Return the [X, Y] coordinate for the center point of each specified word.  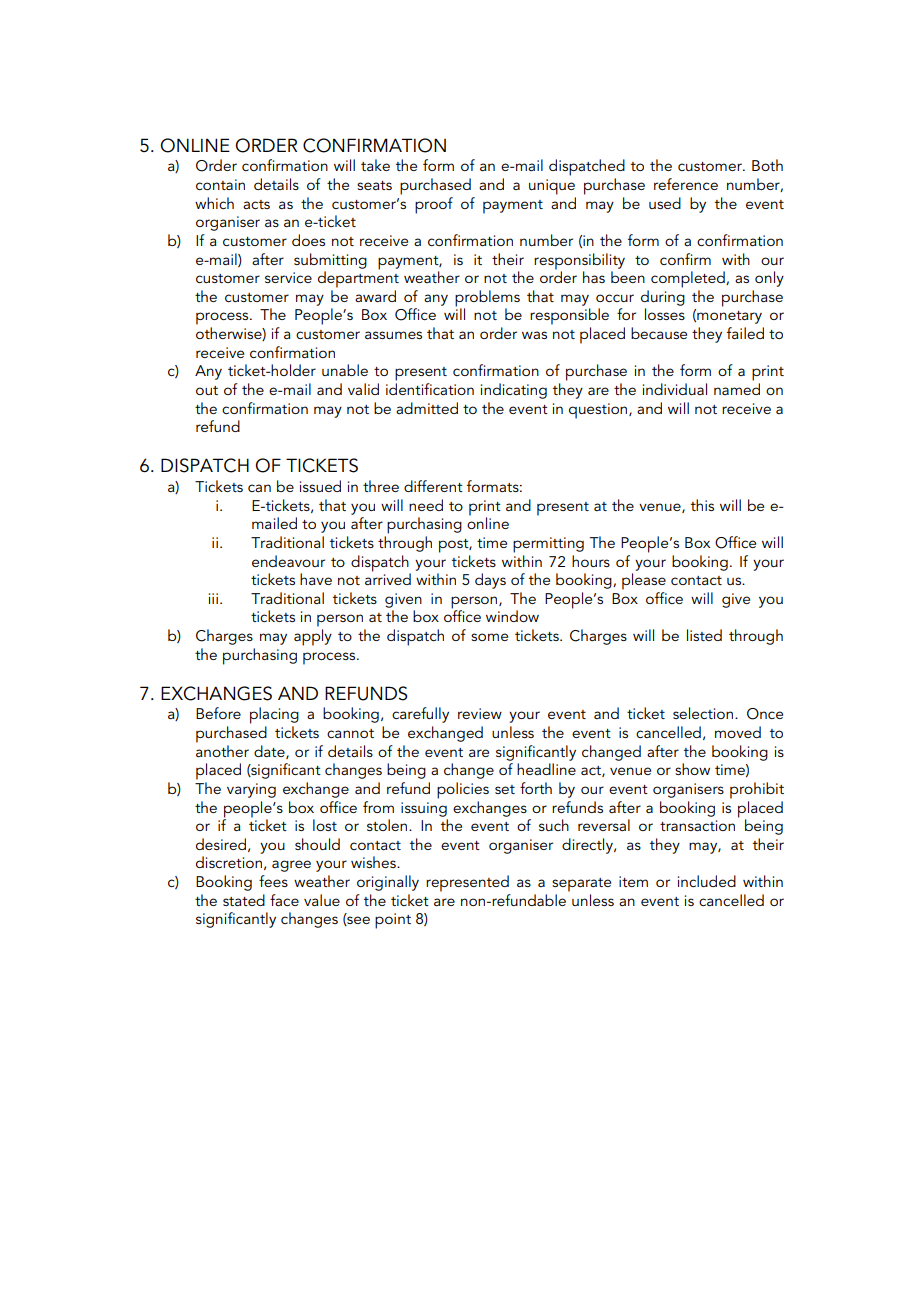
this [702, 505]
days [490, 581]
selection [704, 713]
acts [256, 204]
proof [434, 205]
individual [675, 389]
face [284, 900]
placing [274, 715]
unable [345, 370]
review [480, 713]
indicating [514, 391]
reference [686, 184]
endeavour [288, 561]
